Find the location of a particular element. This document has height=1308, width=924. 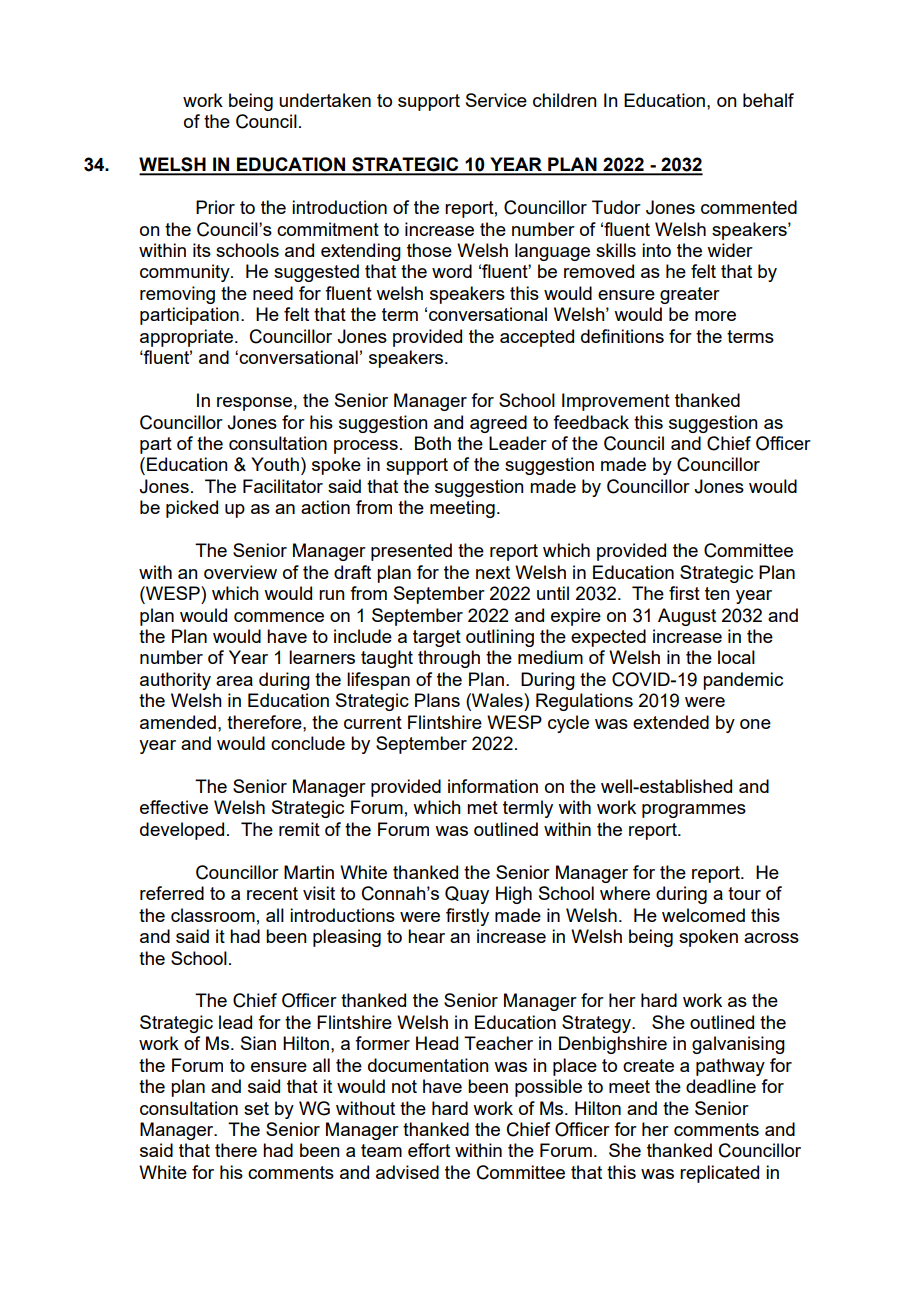

Service is located at coordinates (496, 100).
